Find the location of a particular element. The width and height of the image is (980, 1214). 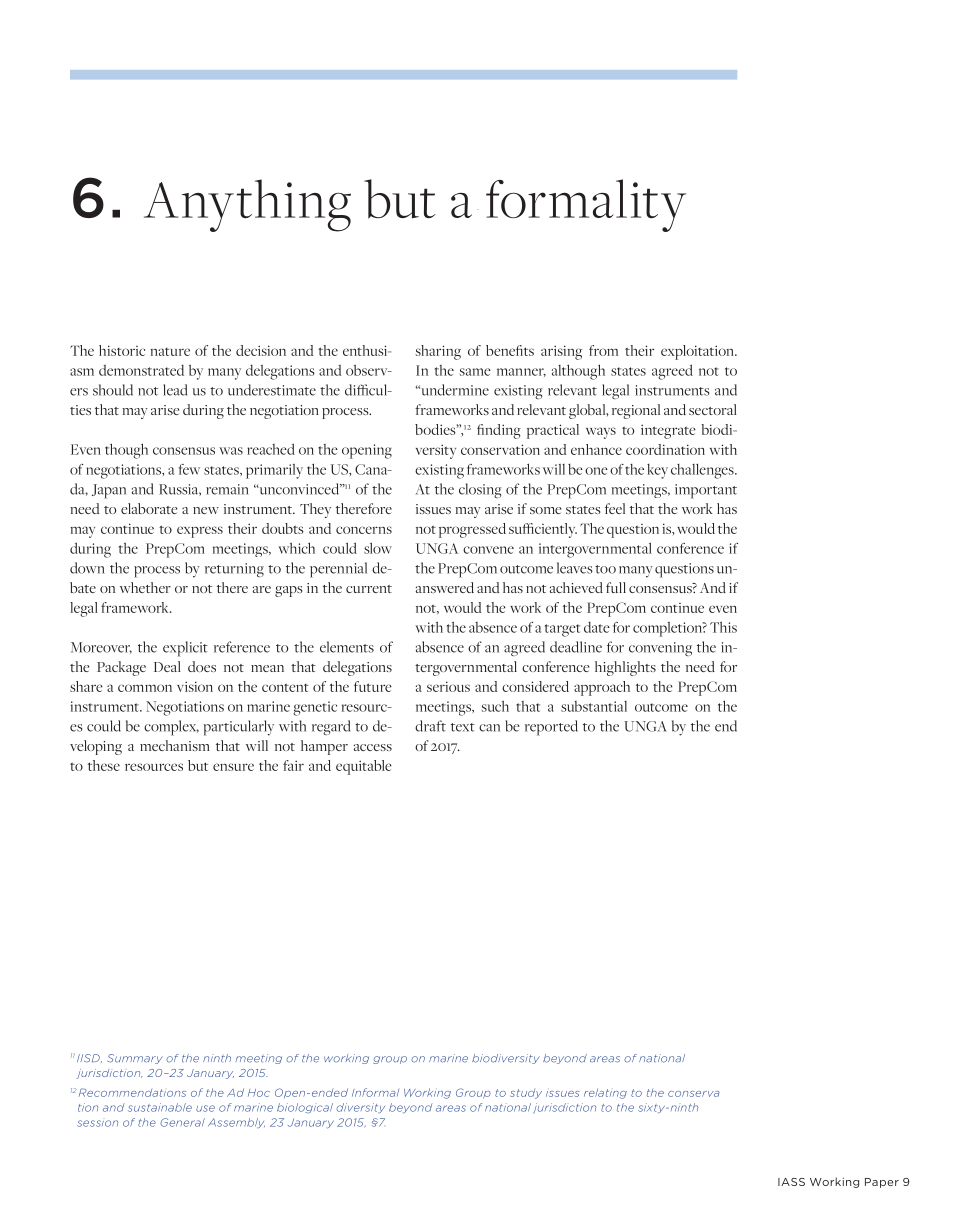

from is located at coordinates (603, 350).
